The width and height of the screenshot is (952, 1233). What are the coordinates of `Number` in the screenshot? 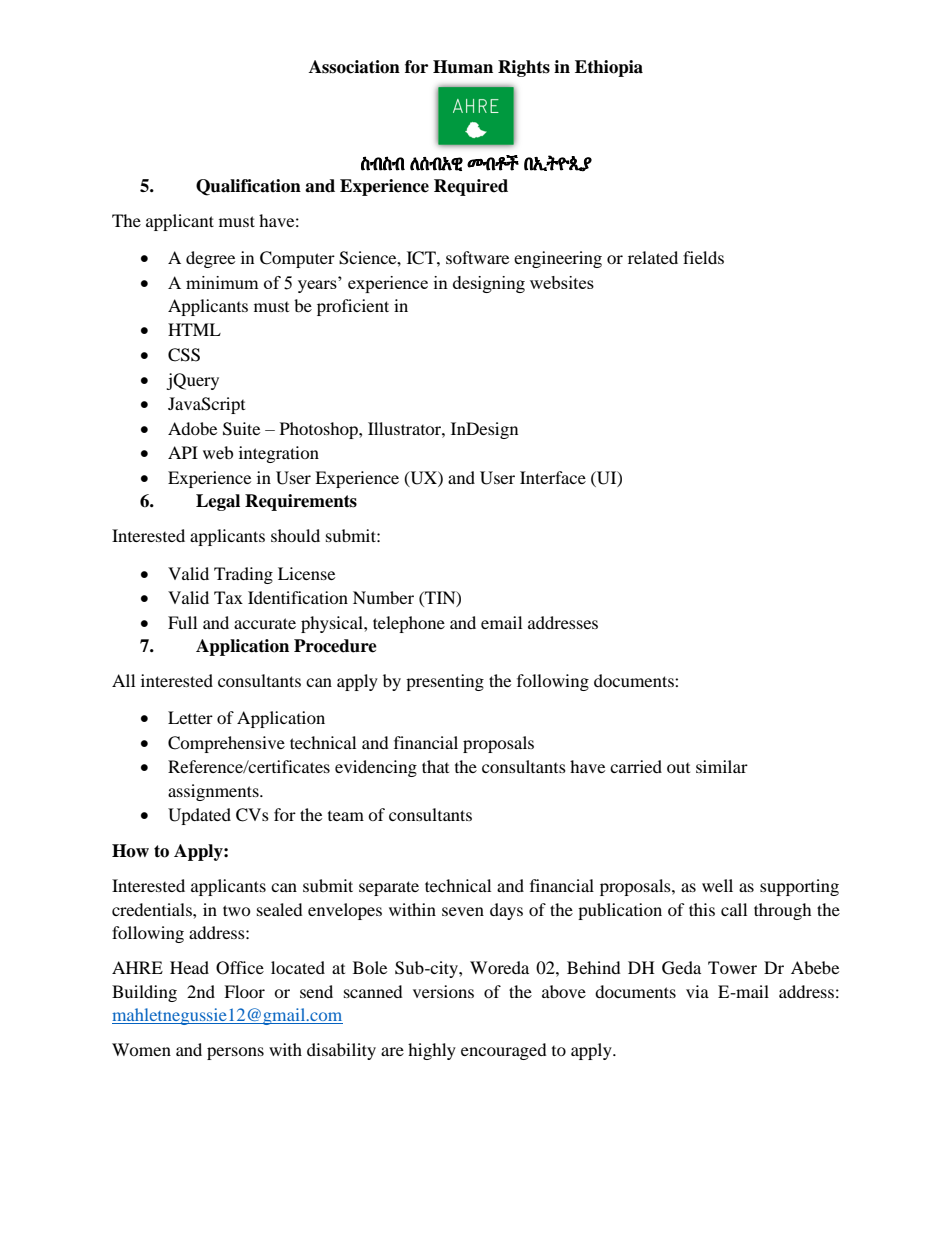 It's located at (383, 597).
